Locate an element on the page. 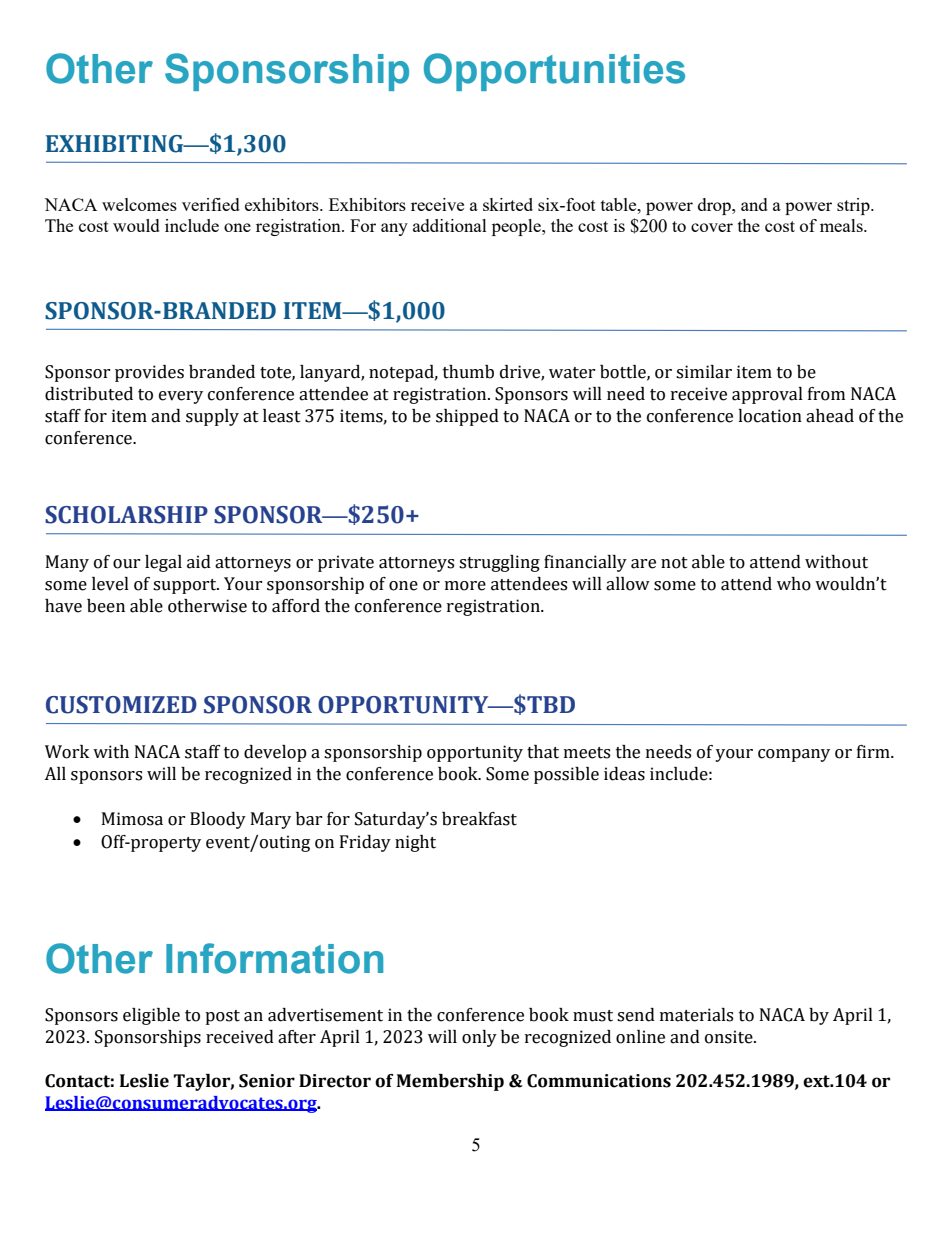  location is located at coordinates (770, 416).
